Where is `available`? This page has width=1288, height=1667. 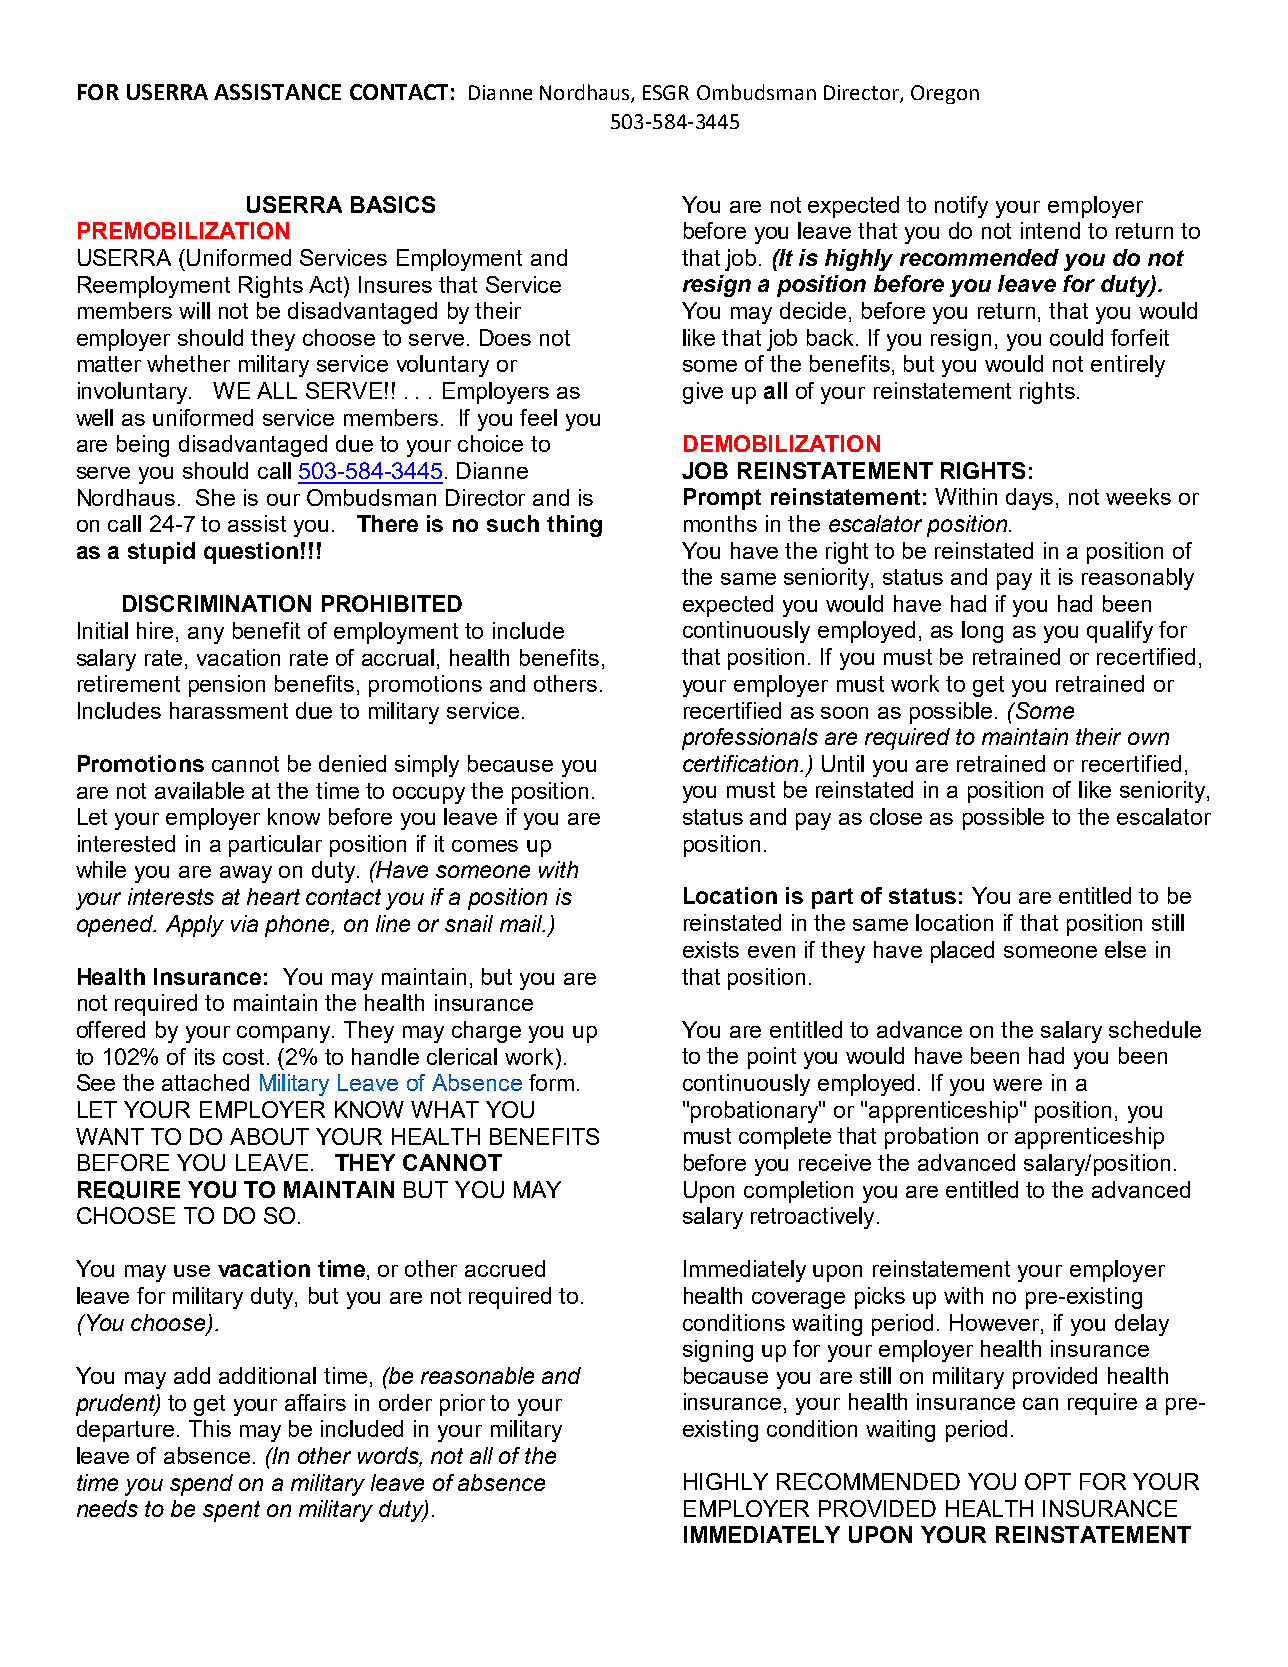 available is located at coordinates (199, 790).
